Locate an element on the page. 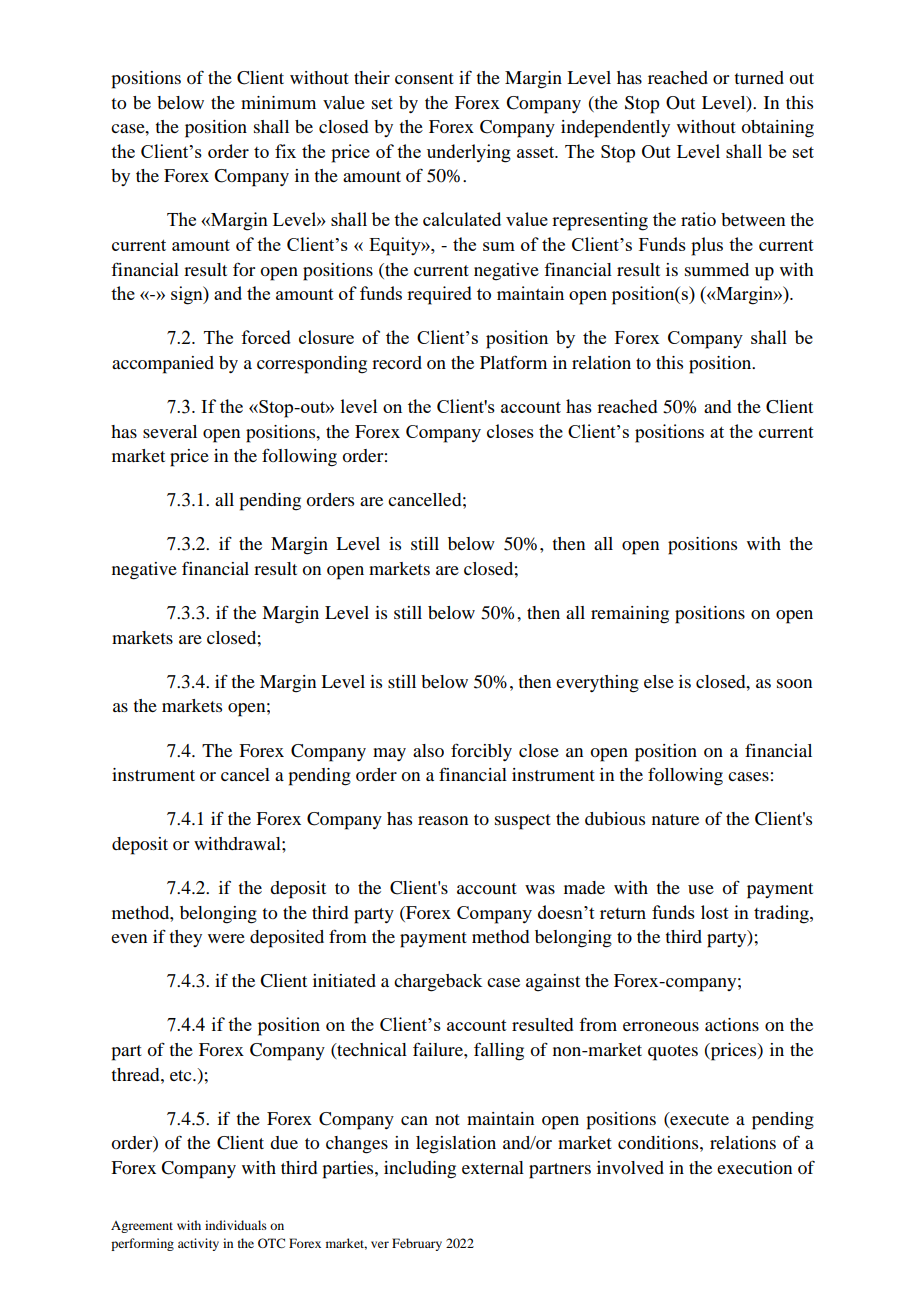 The height and width of the image is (1307, 924). execution is located at coordinates (754, 1167).
